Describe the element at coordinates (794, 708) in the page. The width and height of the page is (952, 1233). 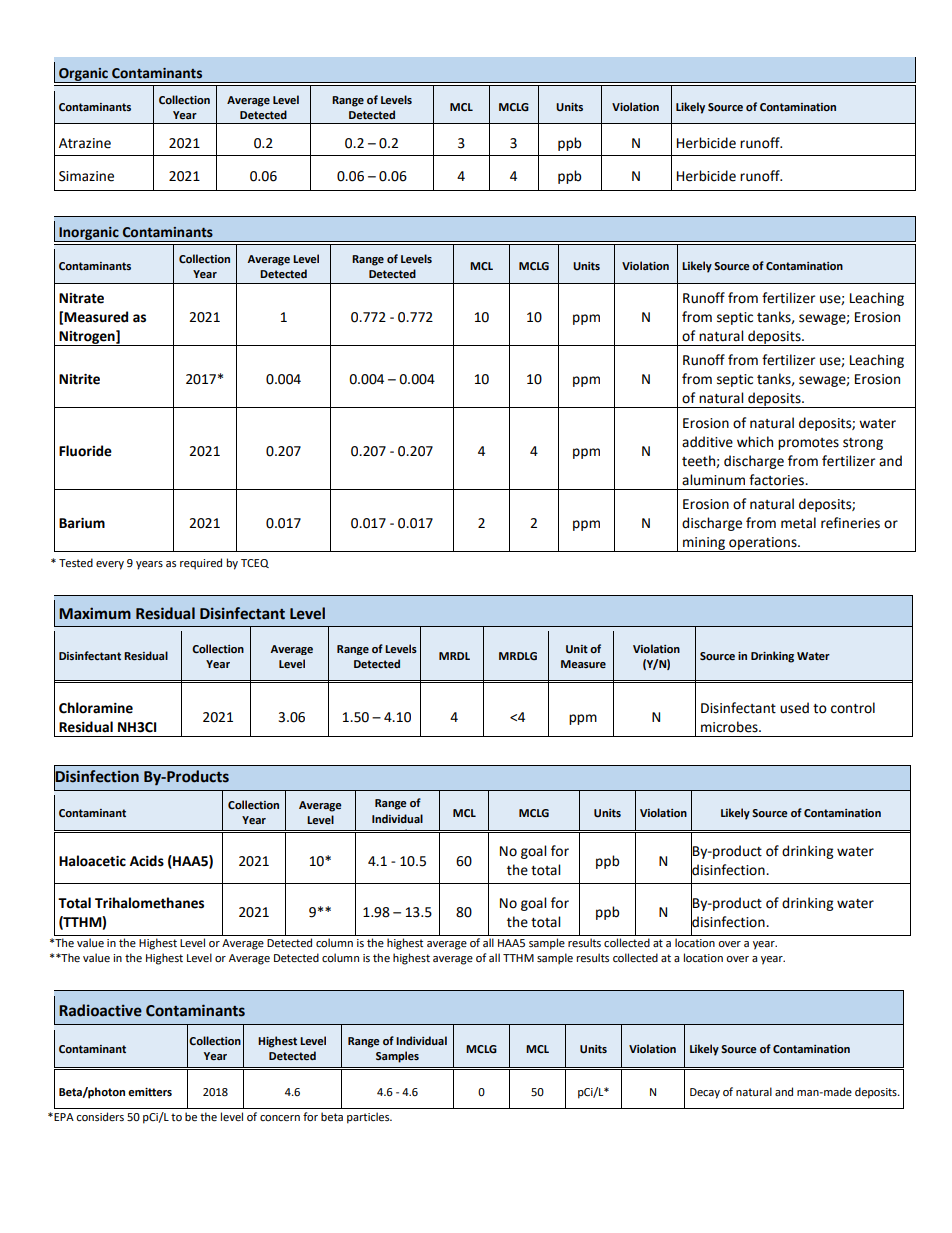
I see `used` at that location.
